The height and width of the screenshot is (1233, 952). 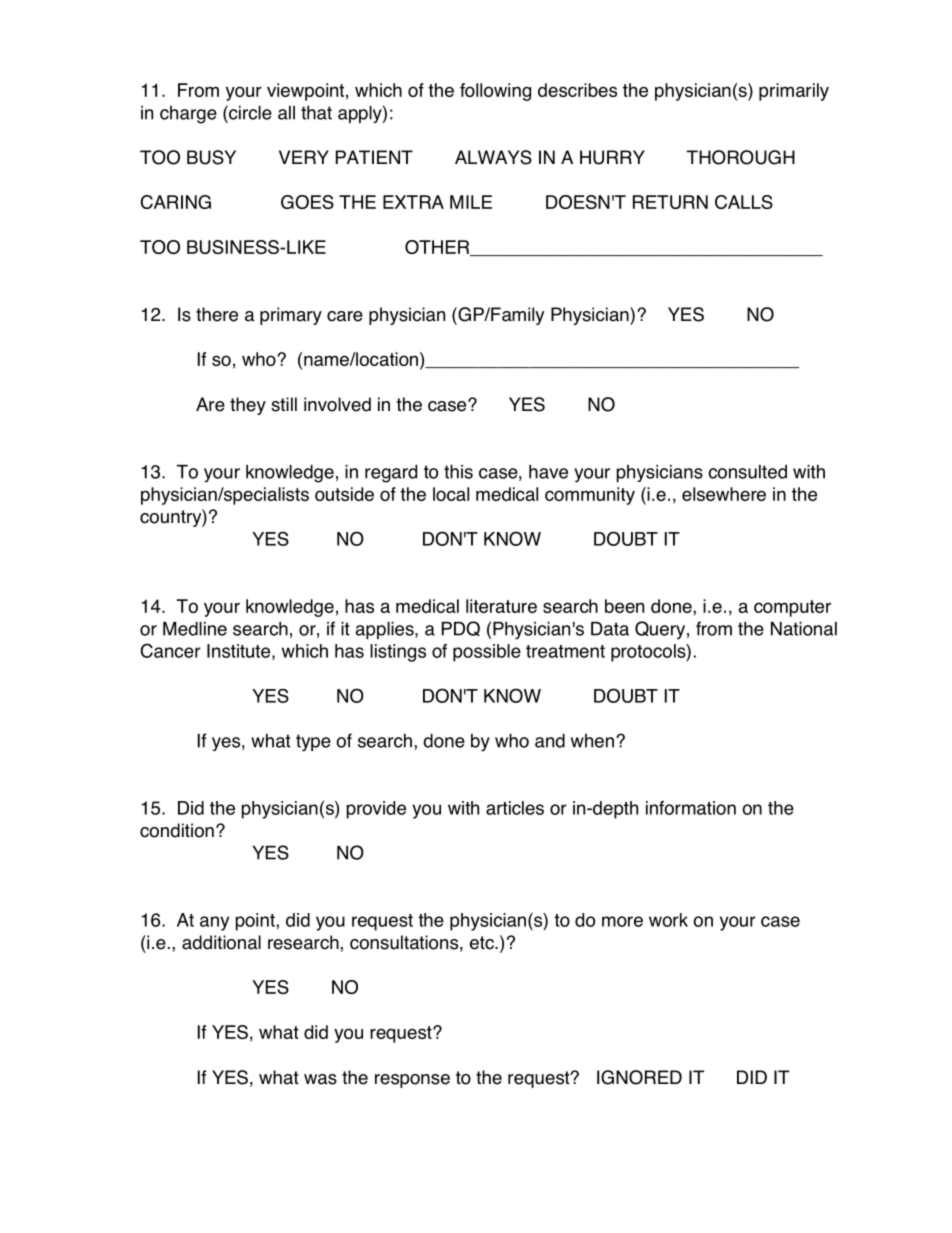 I want to click on THOROUGH, so click(x=740, y=157).
